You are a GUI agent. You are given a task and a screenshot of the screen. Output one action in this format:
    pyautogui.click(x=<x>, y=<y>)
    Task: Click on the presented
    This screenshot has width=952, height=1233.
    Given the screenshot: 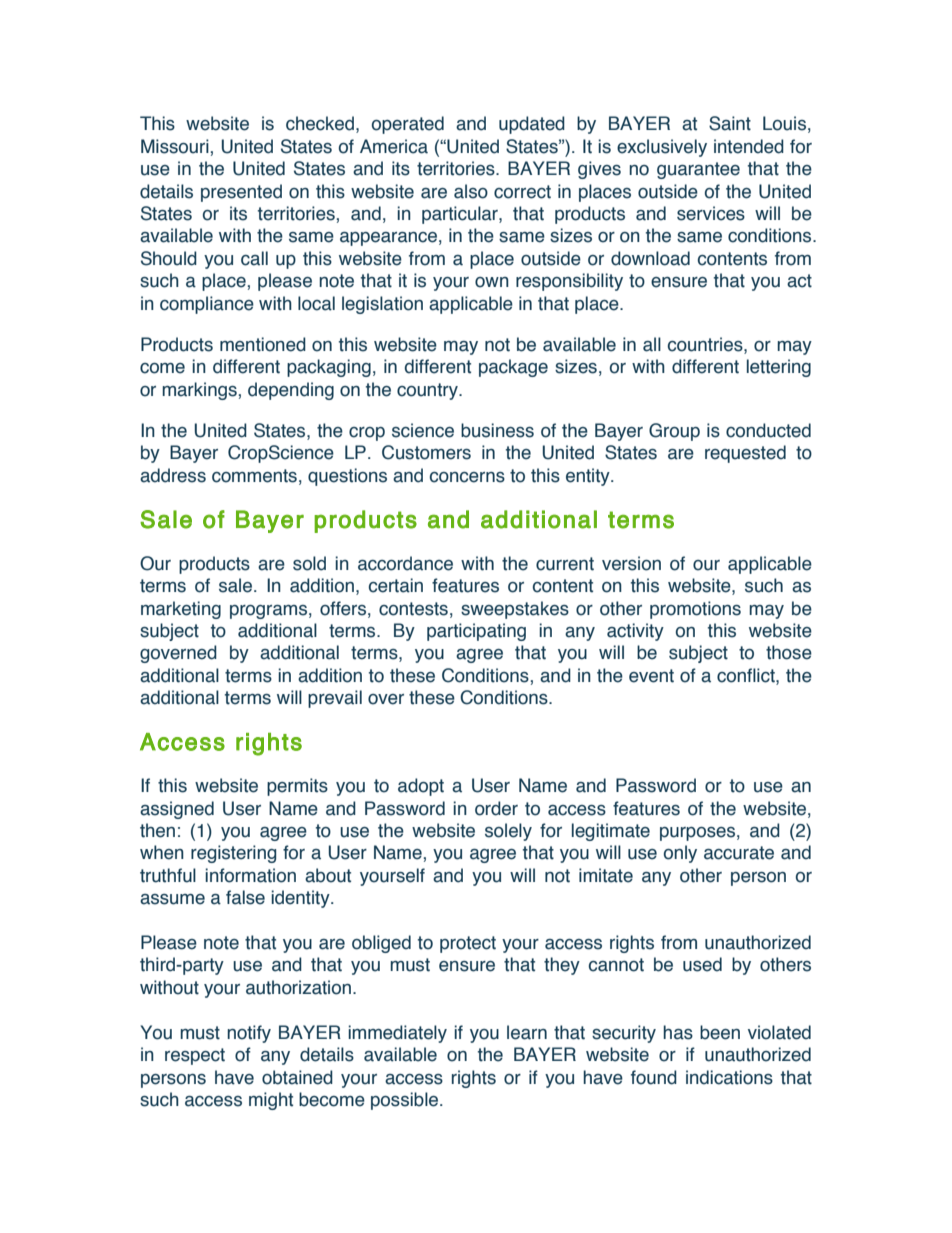 What is the action you would take?
    pyautogui.click(x=241, y=193)
